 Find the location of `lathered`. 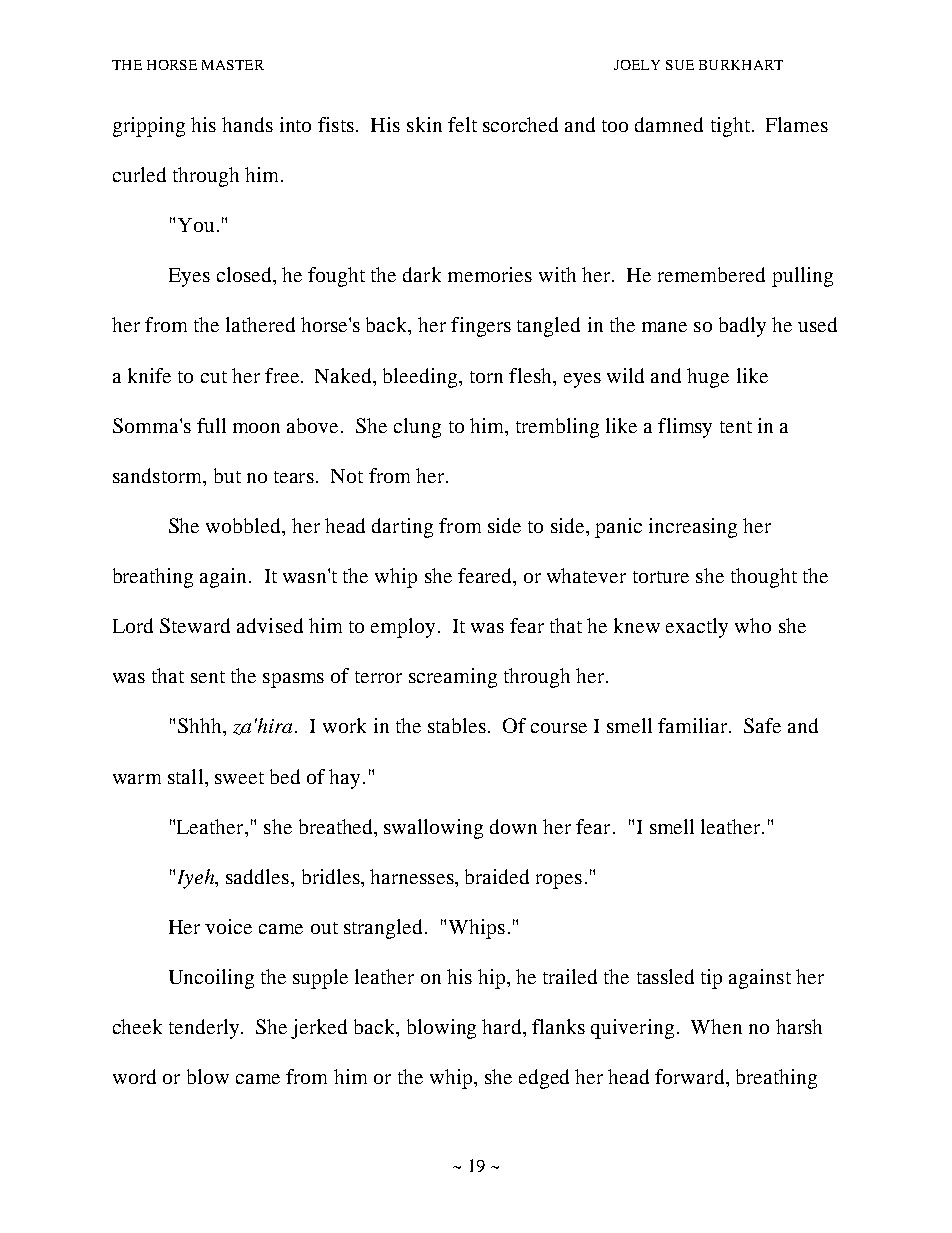

lathered is located at coordinates (260, 324).
